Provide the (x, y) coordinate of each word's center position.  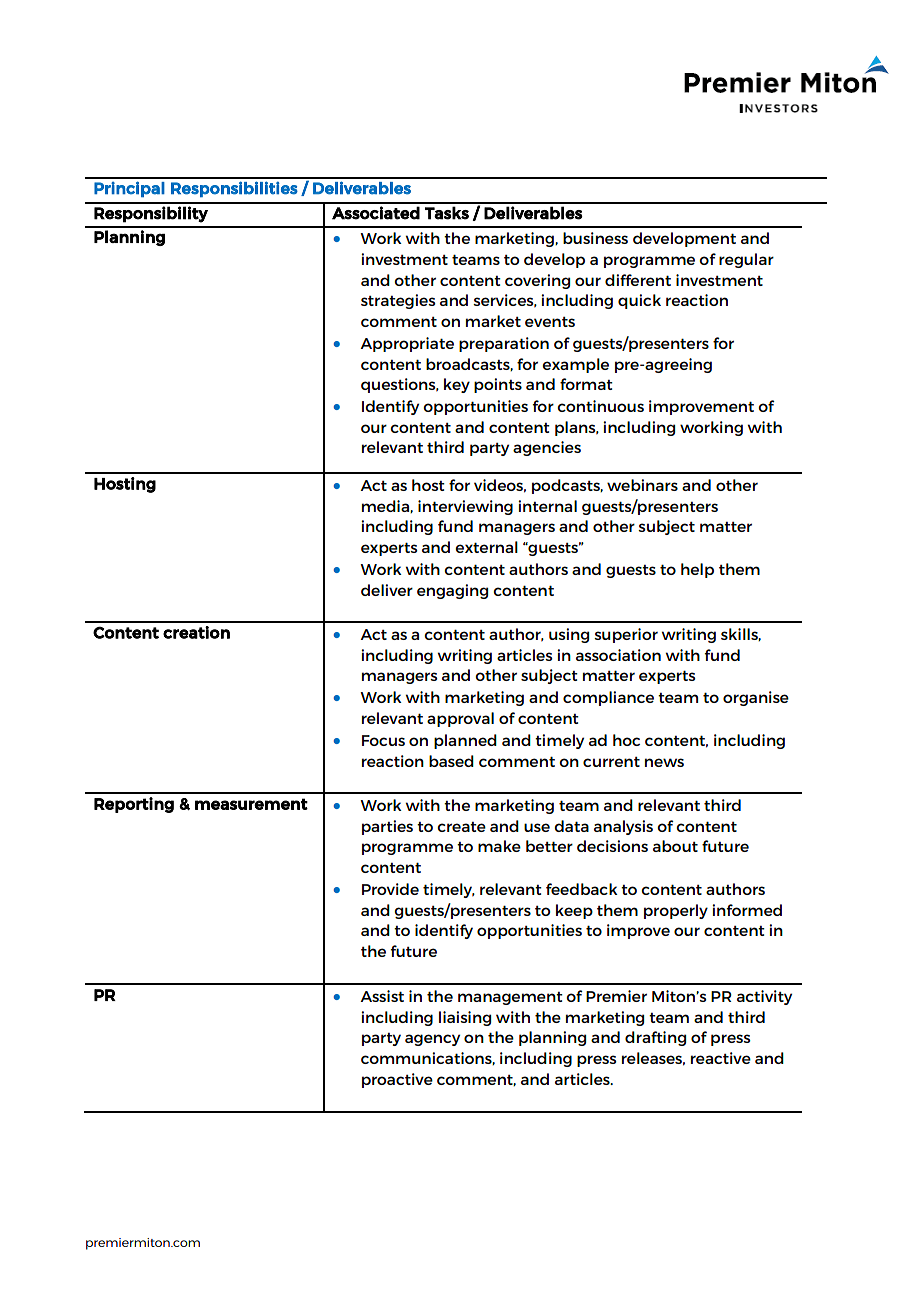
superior (626, 635)
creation (196, 632)
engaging (452, 591)
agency (432, 1040)
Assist (382, 996)
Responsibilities (234, 189)
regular (746, 260)
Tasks (447, 213)
